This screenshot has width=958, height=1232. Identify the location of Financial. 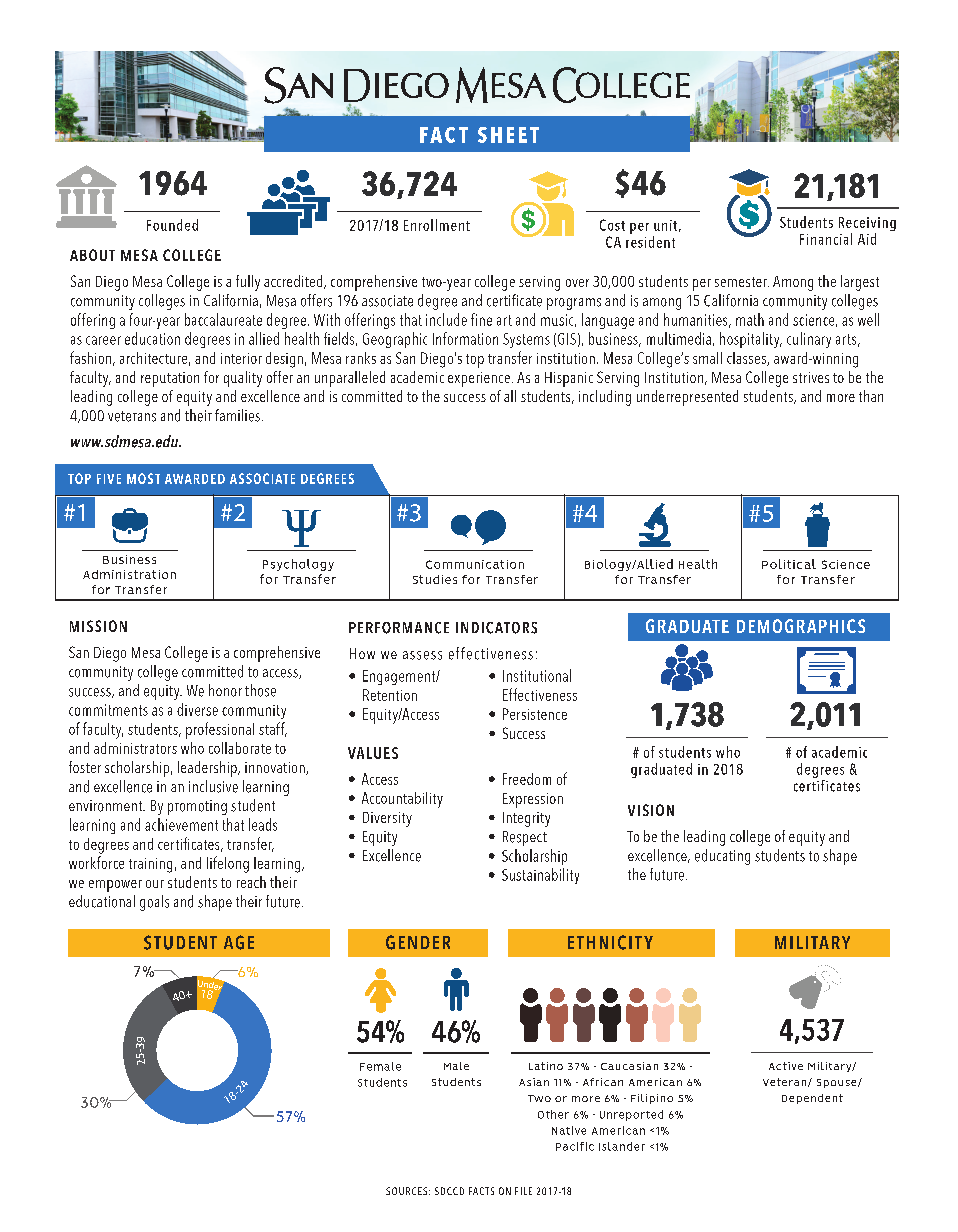
(826, 239).
